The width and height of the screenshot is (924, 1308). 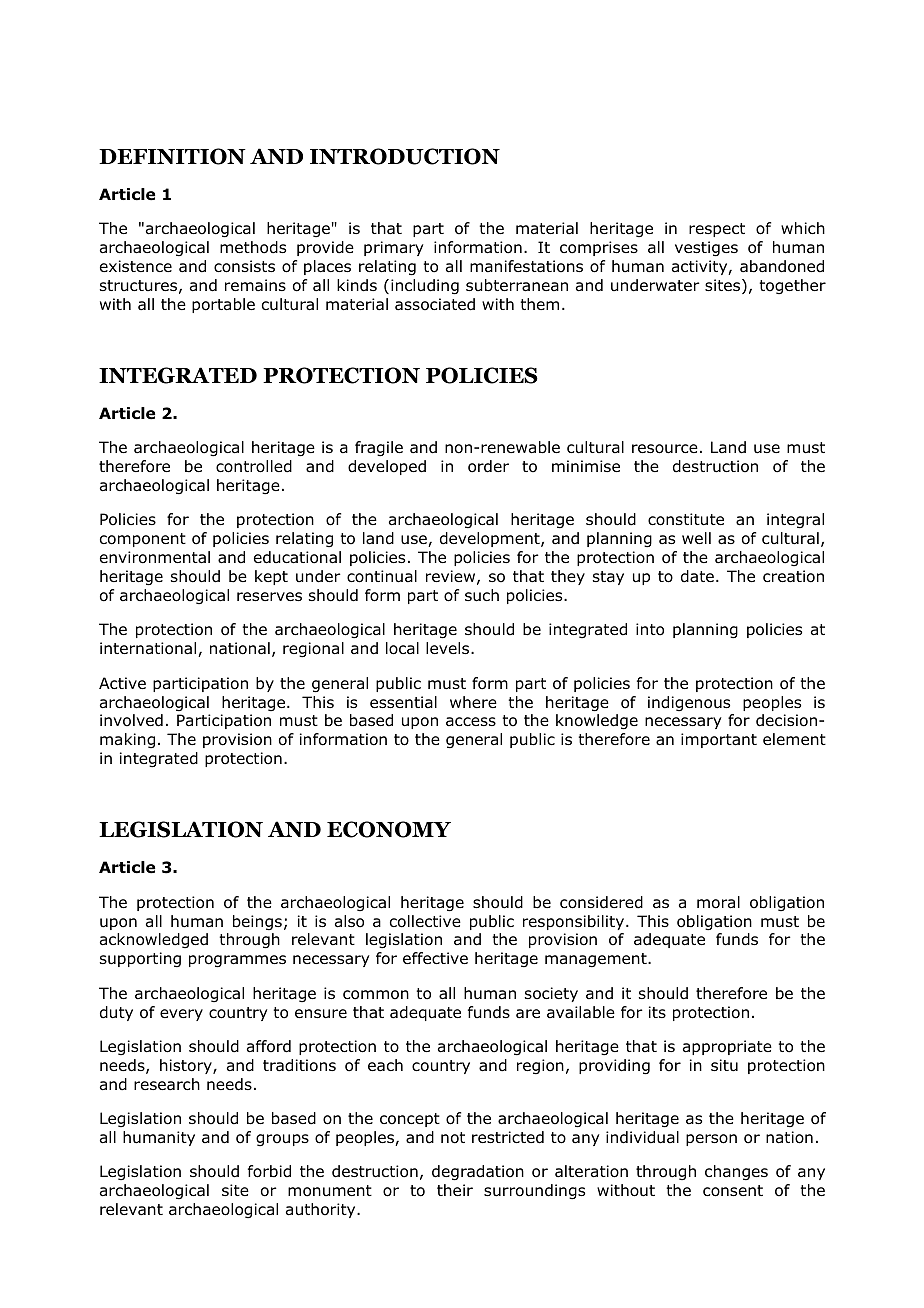 What do you see at coordinates (717, 230) in the screenshot?
I see `respect` at bounding box center [717, 230].
